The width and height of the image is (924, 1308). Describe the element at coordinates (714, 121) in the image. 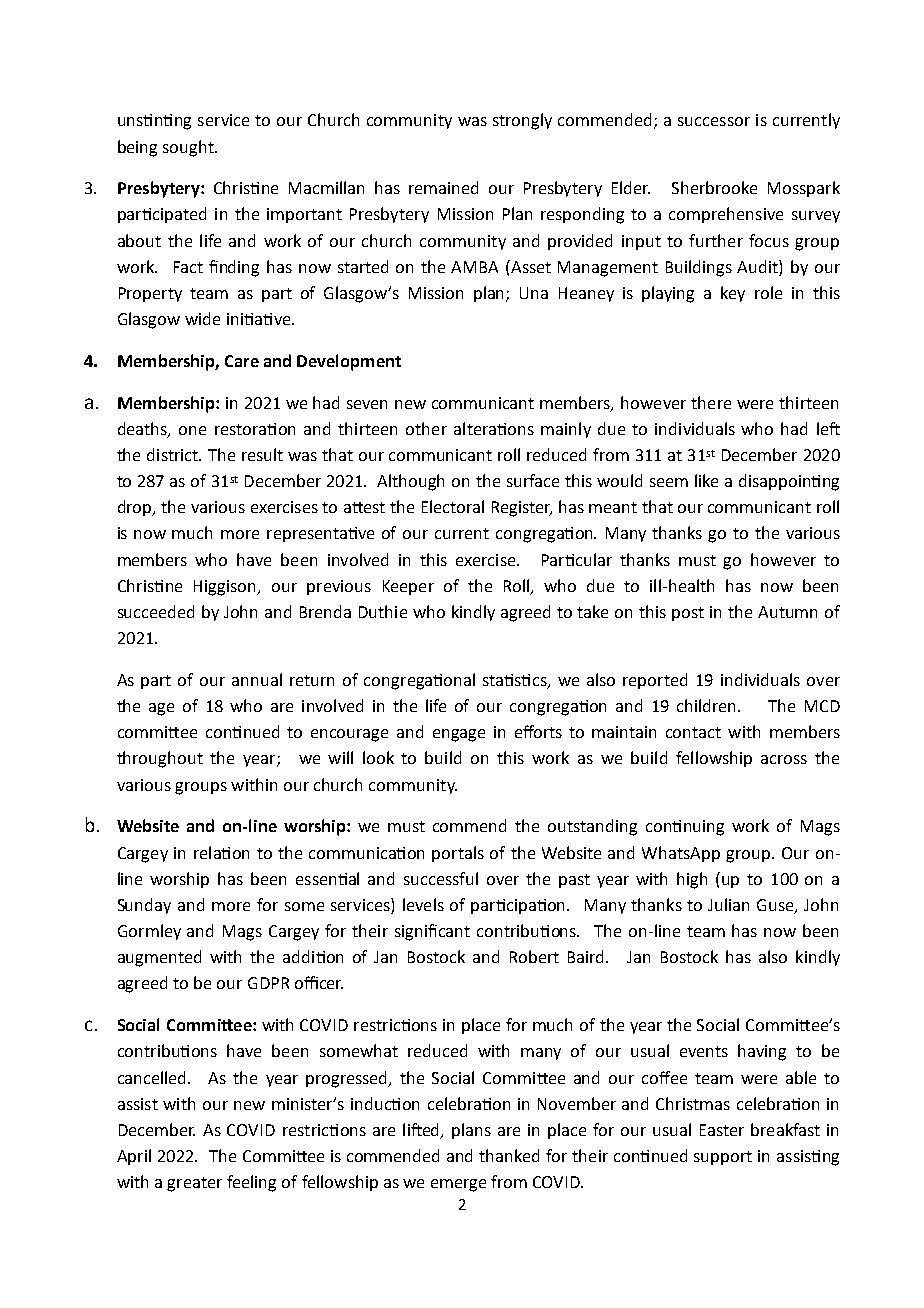

I see `successor` at that location.
